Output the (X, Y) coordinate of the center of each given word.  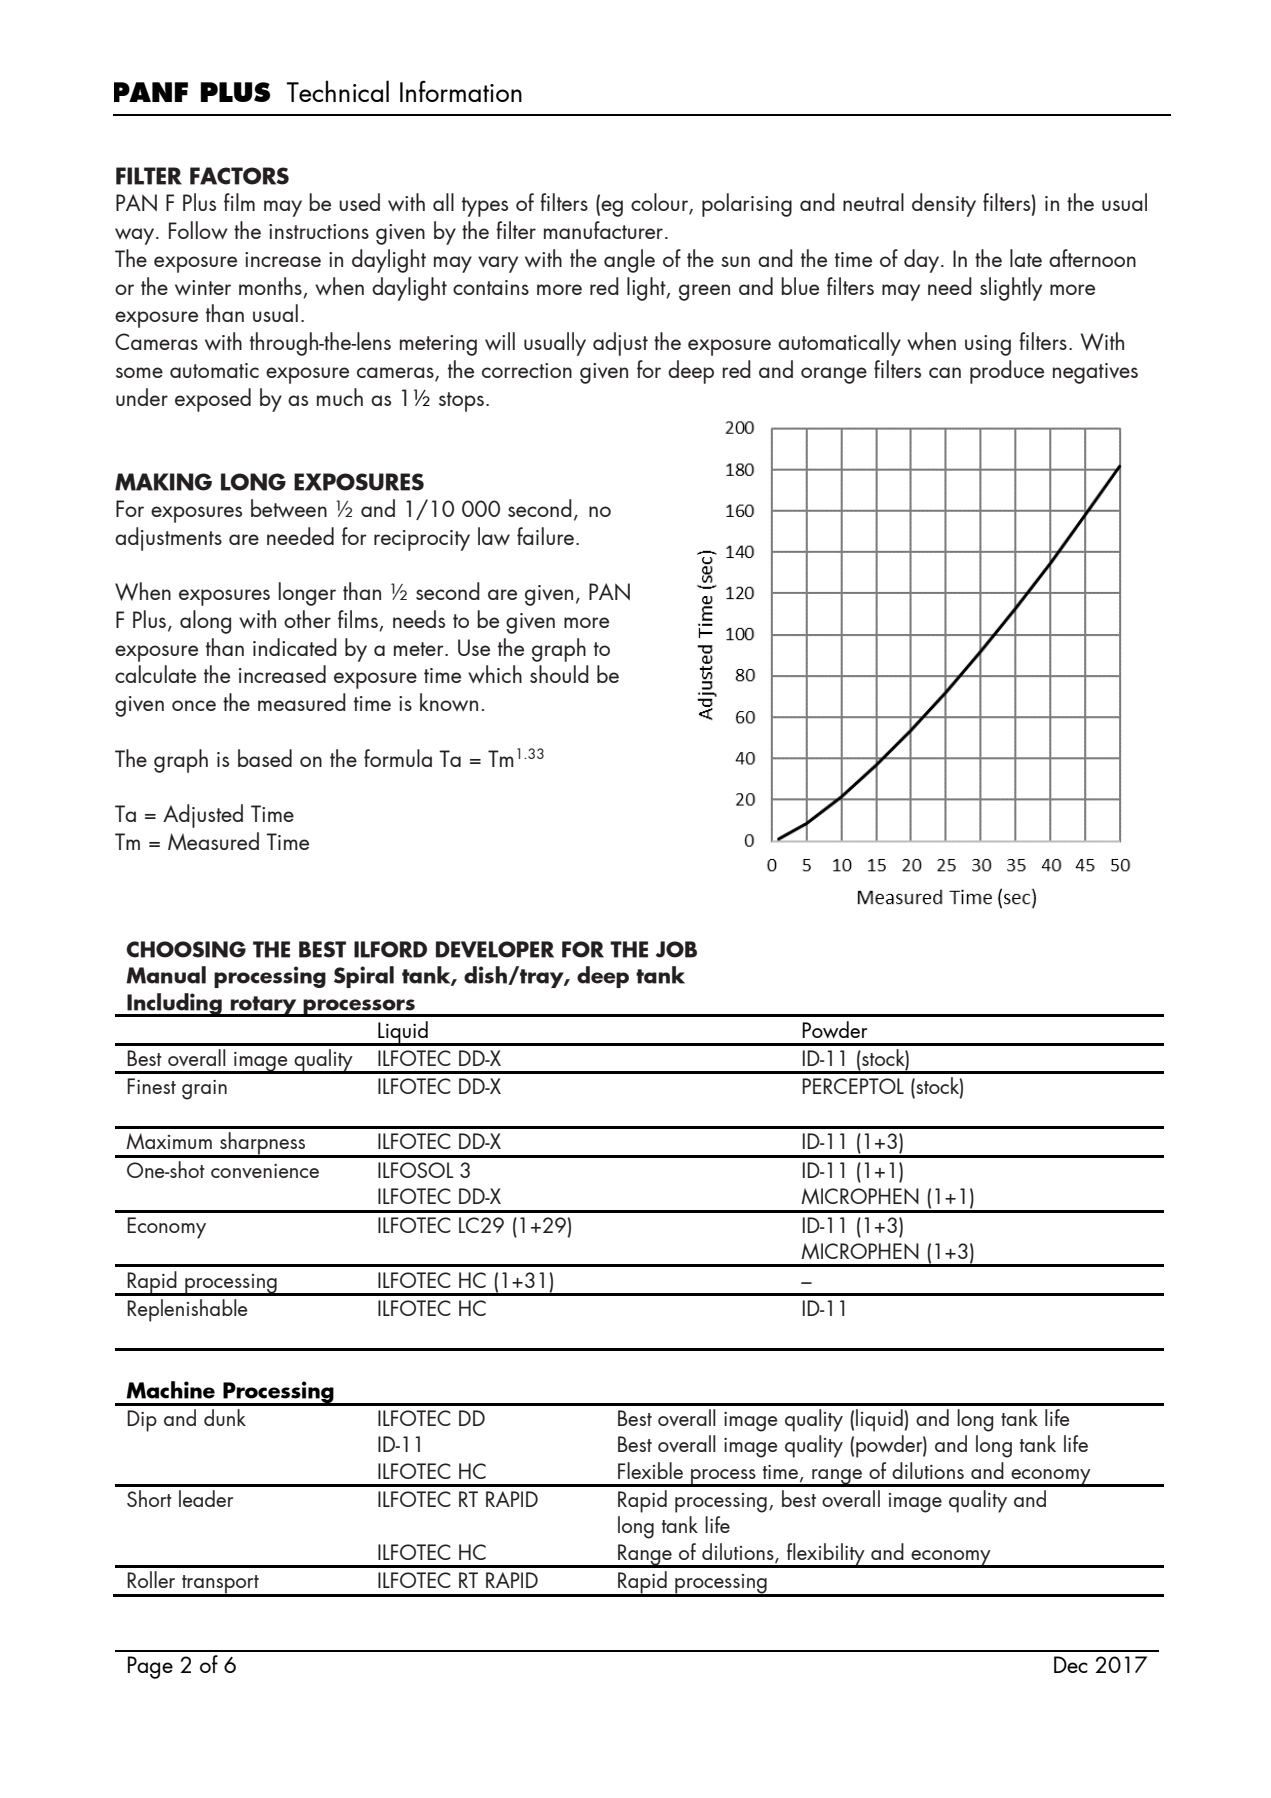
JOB (676, 949)
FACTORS (239, 176)
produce (1007, 372)
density (944, 205)
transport (220, 1585)
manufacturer (603, 230)
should (559, 674)
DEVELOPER (495, 949)
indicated (295, 647)
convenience (265, 1171)
